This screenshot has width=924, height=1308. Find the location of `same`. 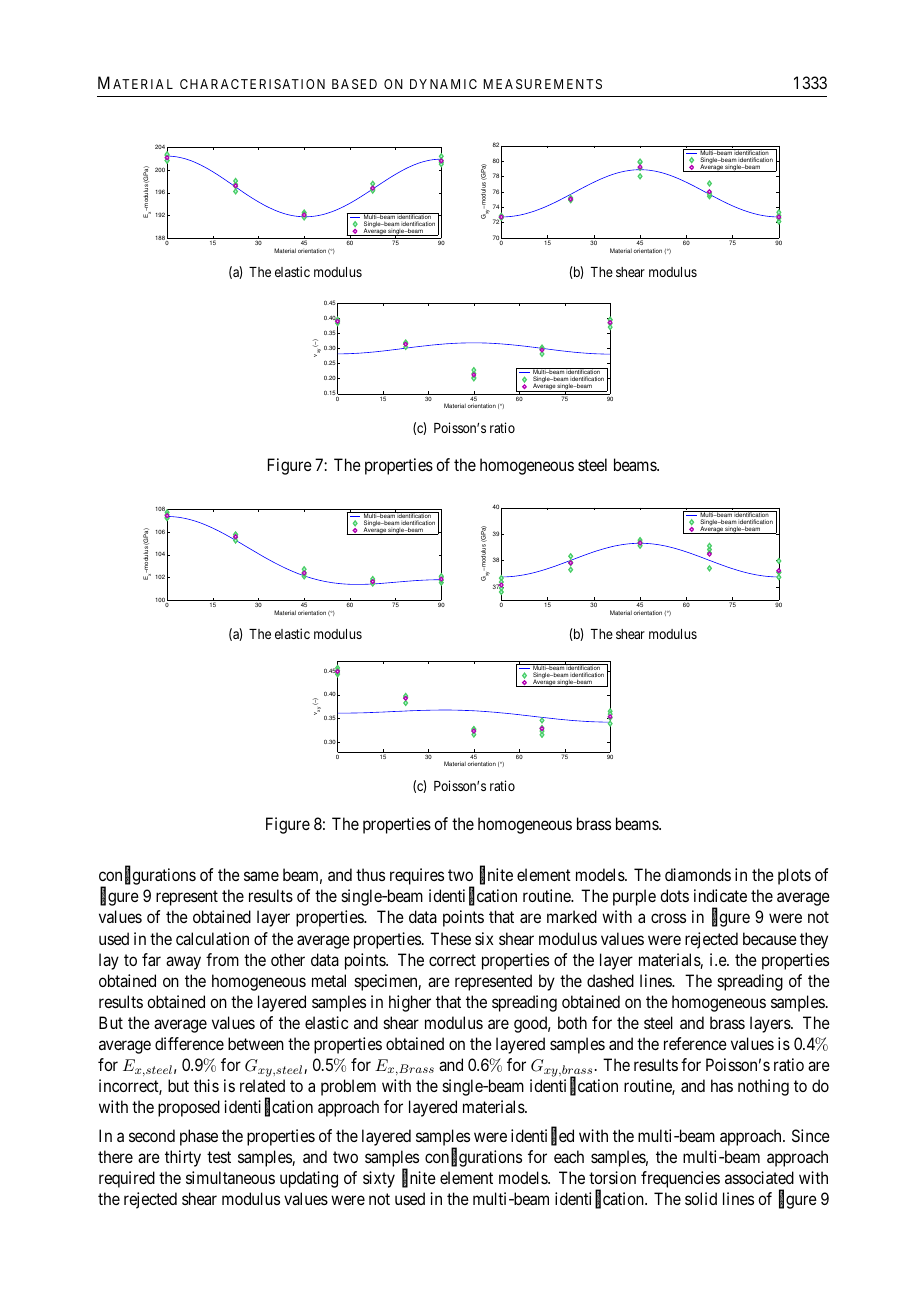

same is located at coordinates (261, 876).
